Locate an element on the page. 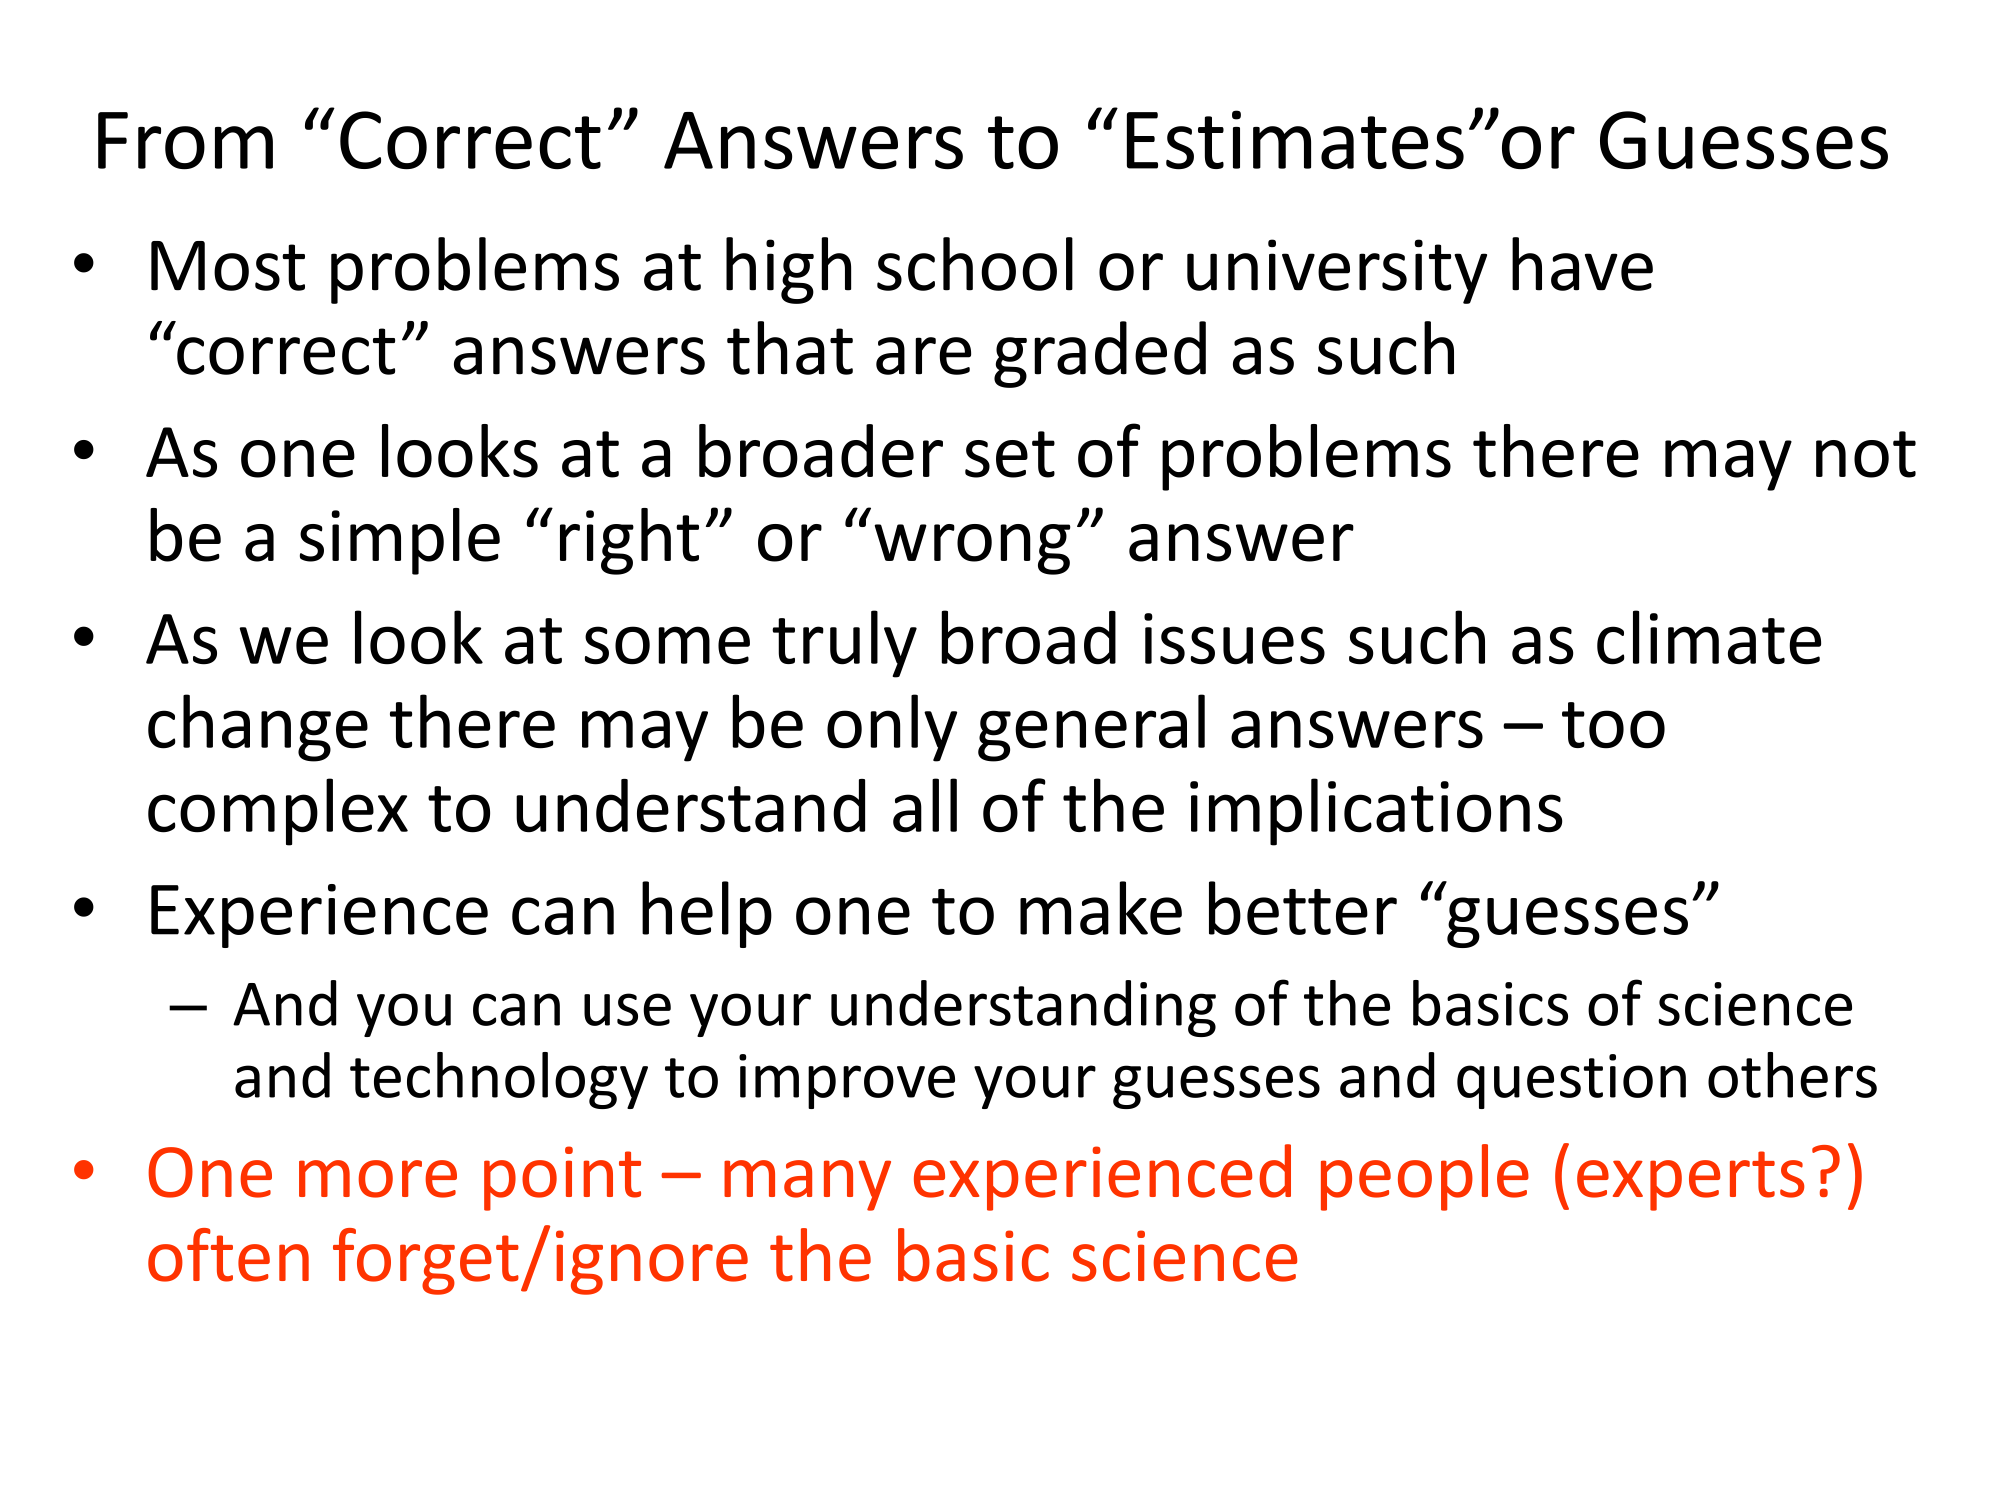 Image resolution: width=1999 pixels, height=1500 pixels. general is located at coordinates (1091, 728).
